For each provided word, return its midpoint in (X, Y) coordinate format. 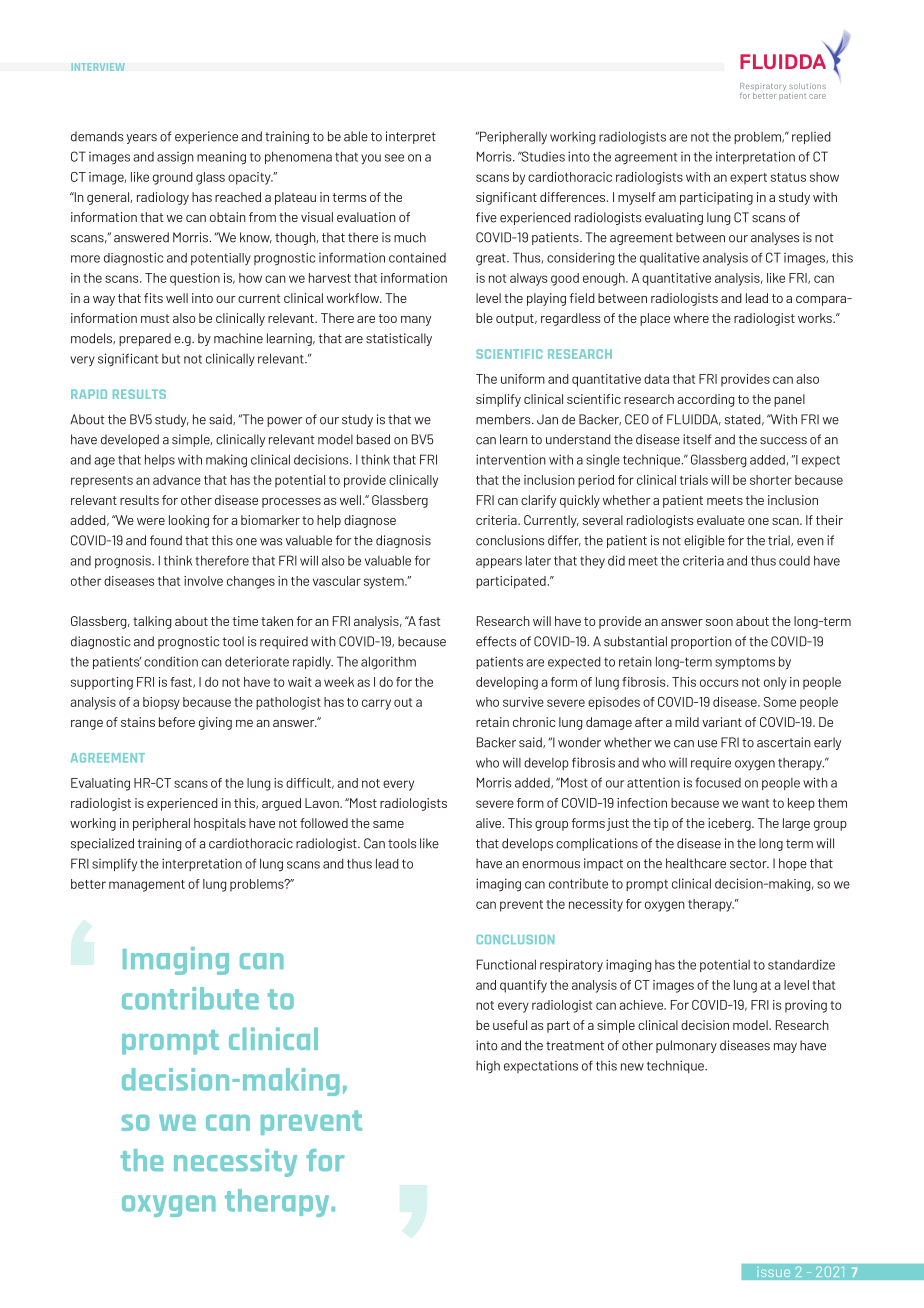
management (147, 886)
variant (722, 722)
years (141, 139)
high (488, 1067)
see (394, 158)
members (504, 419)
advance (177, 480)
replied (811, 138)
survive (523, 702)
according (706, 400)
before (177, 722)
